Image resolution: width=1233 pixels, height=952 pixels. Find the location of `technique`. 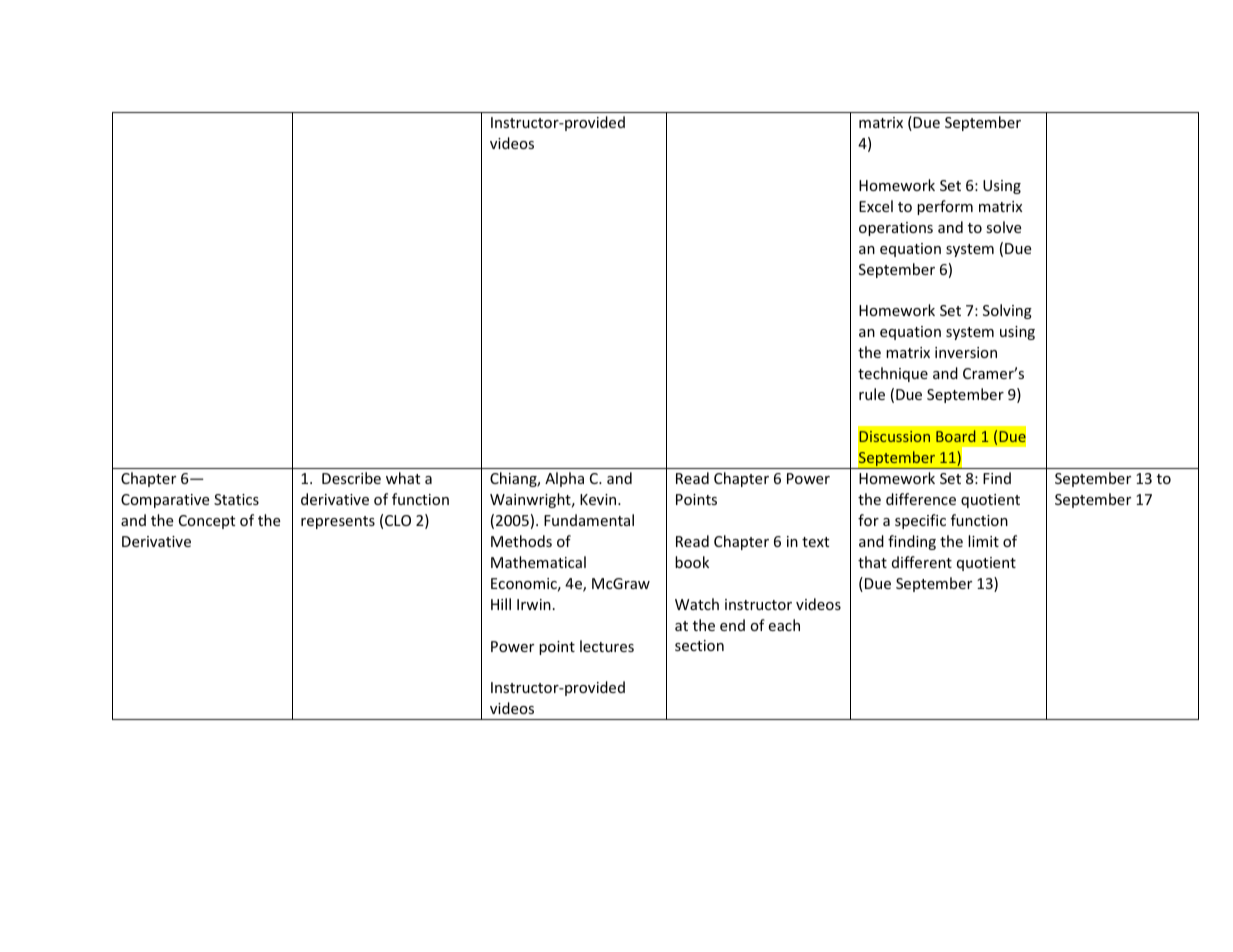

technique is located at coordinates (893, 374).
